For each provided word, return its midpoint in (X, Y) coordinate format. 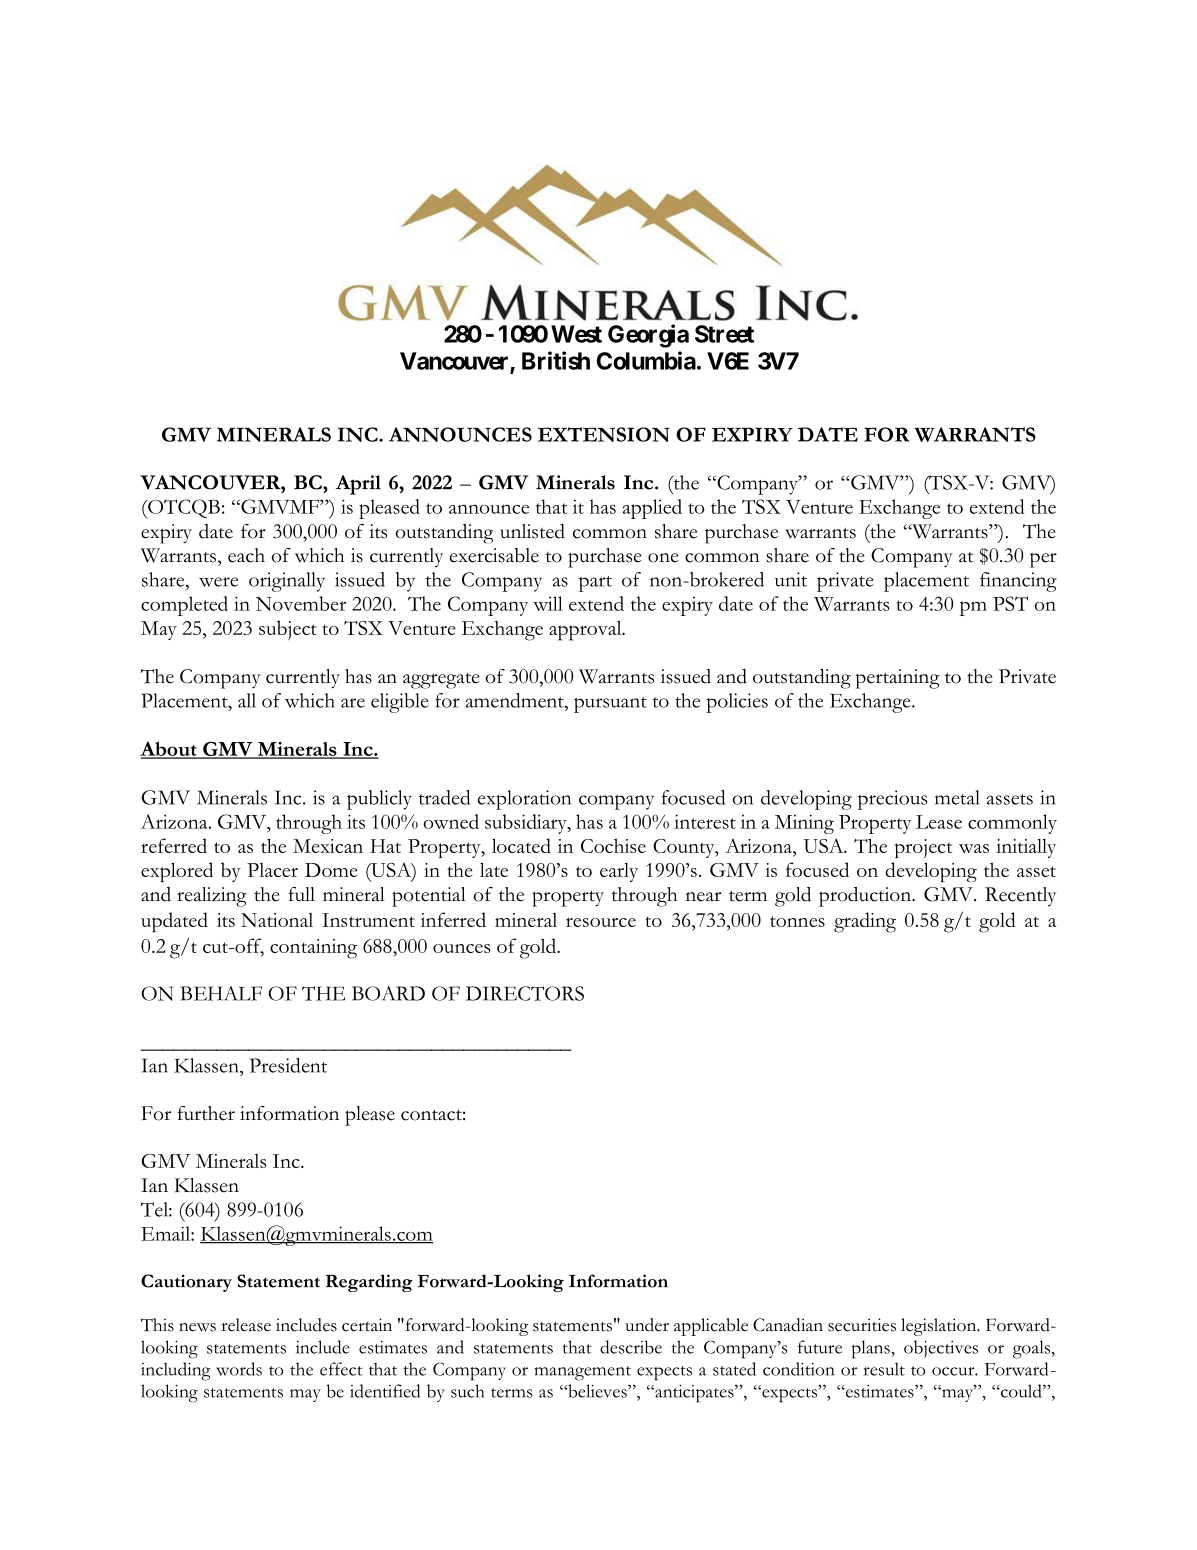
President (288, 1065)
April (358, 485)
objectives (941, 1349)
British (556, 360)
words (239, 1369)
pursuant (610, 705)
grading (865, 922)
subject (288, 630)
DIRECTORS (525, 993)
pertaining (898, 679)
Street (724, 334)
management (582, 1373)
